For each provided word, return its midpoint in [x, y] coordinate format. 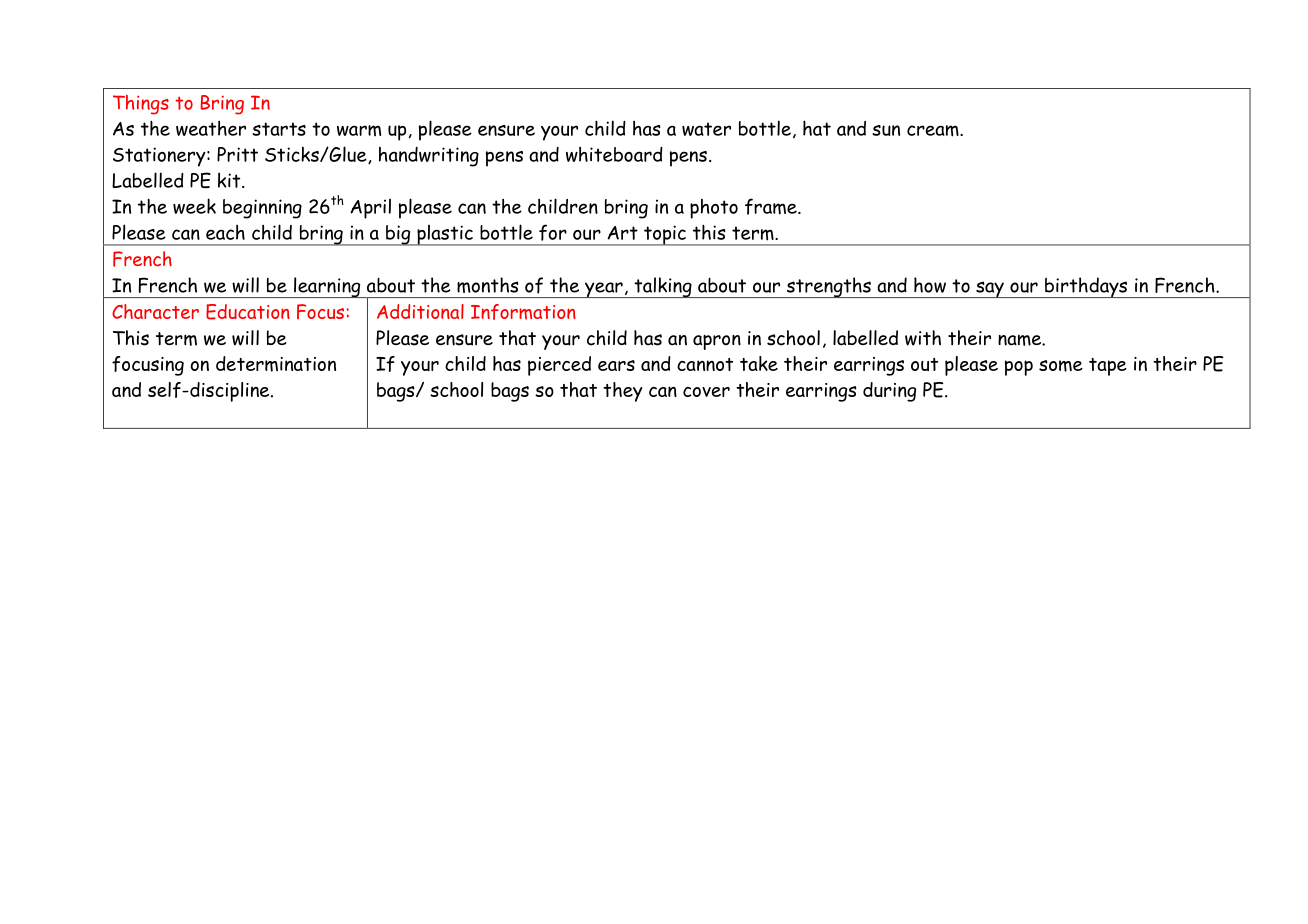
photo [714, 209]
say [990, 289]
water [706, 129]
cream [934, 131]
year [603, 290]
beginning [262, 209]
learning [327, 287]
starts [279, 129]
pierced [559, 366]
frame [772, 206]
